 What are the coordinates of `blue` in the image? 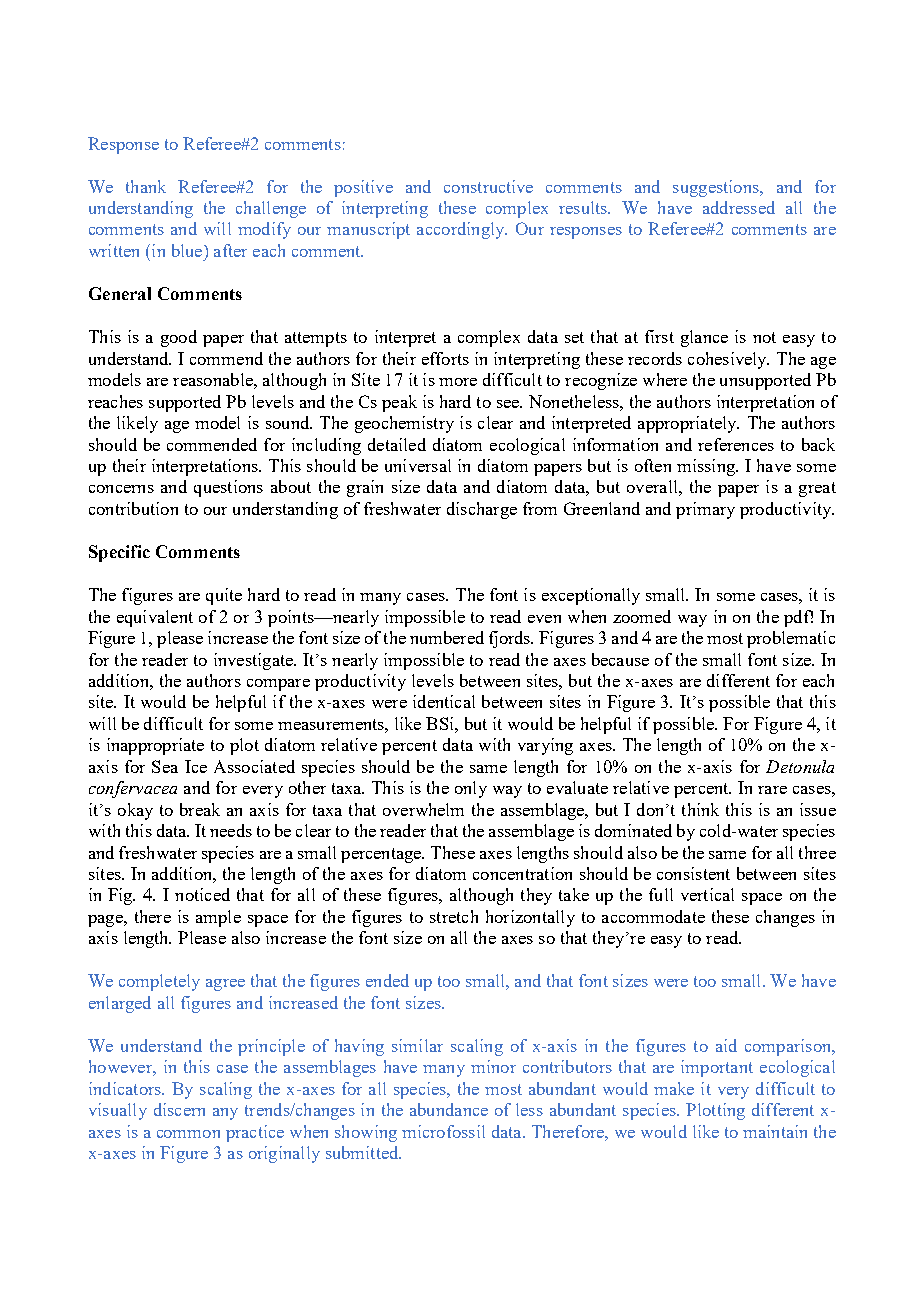 It's located at (188, 250).
